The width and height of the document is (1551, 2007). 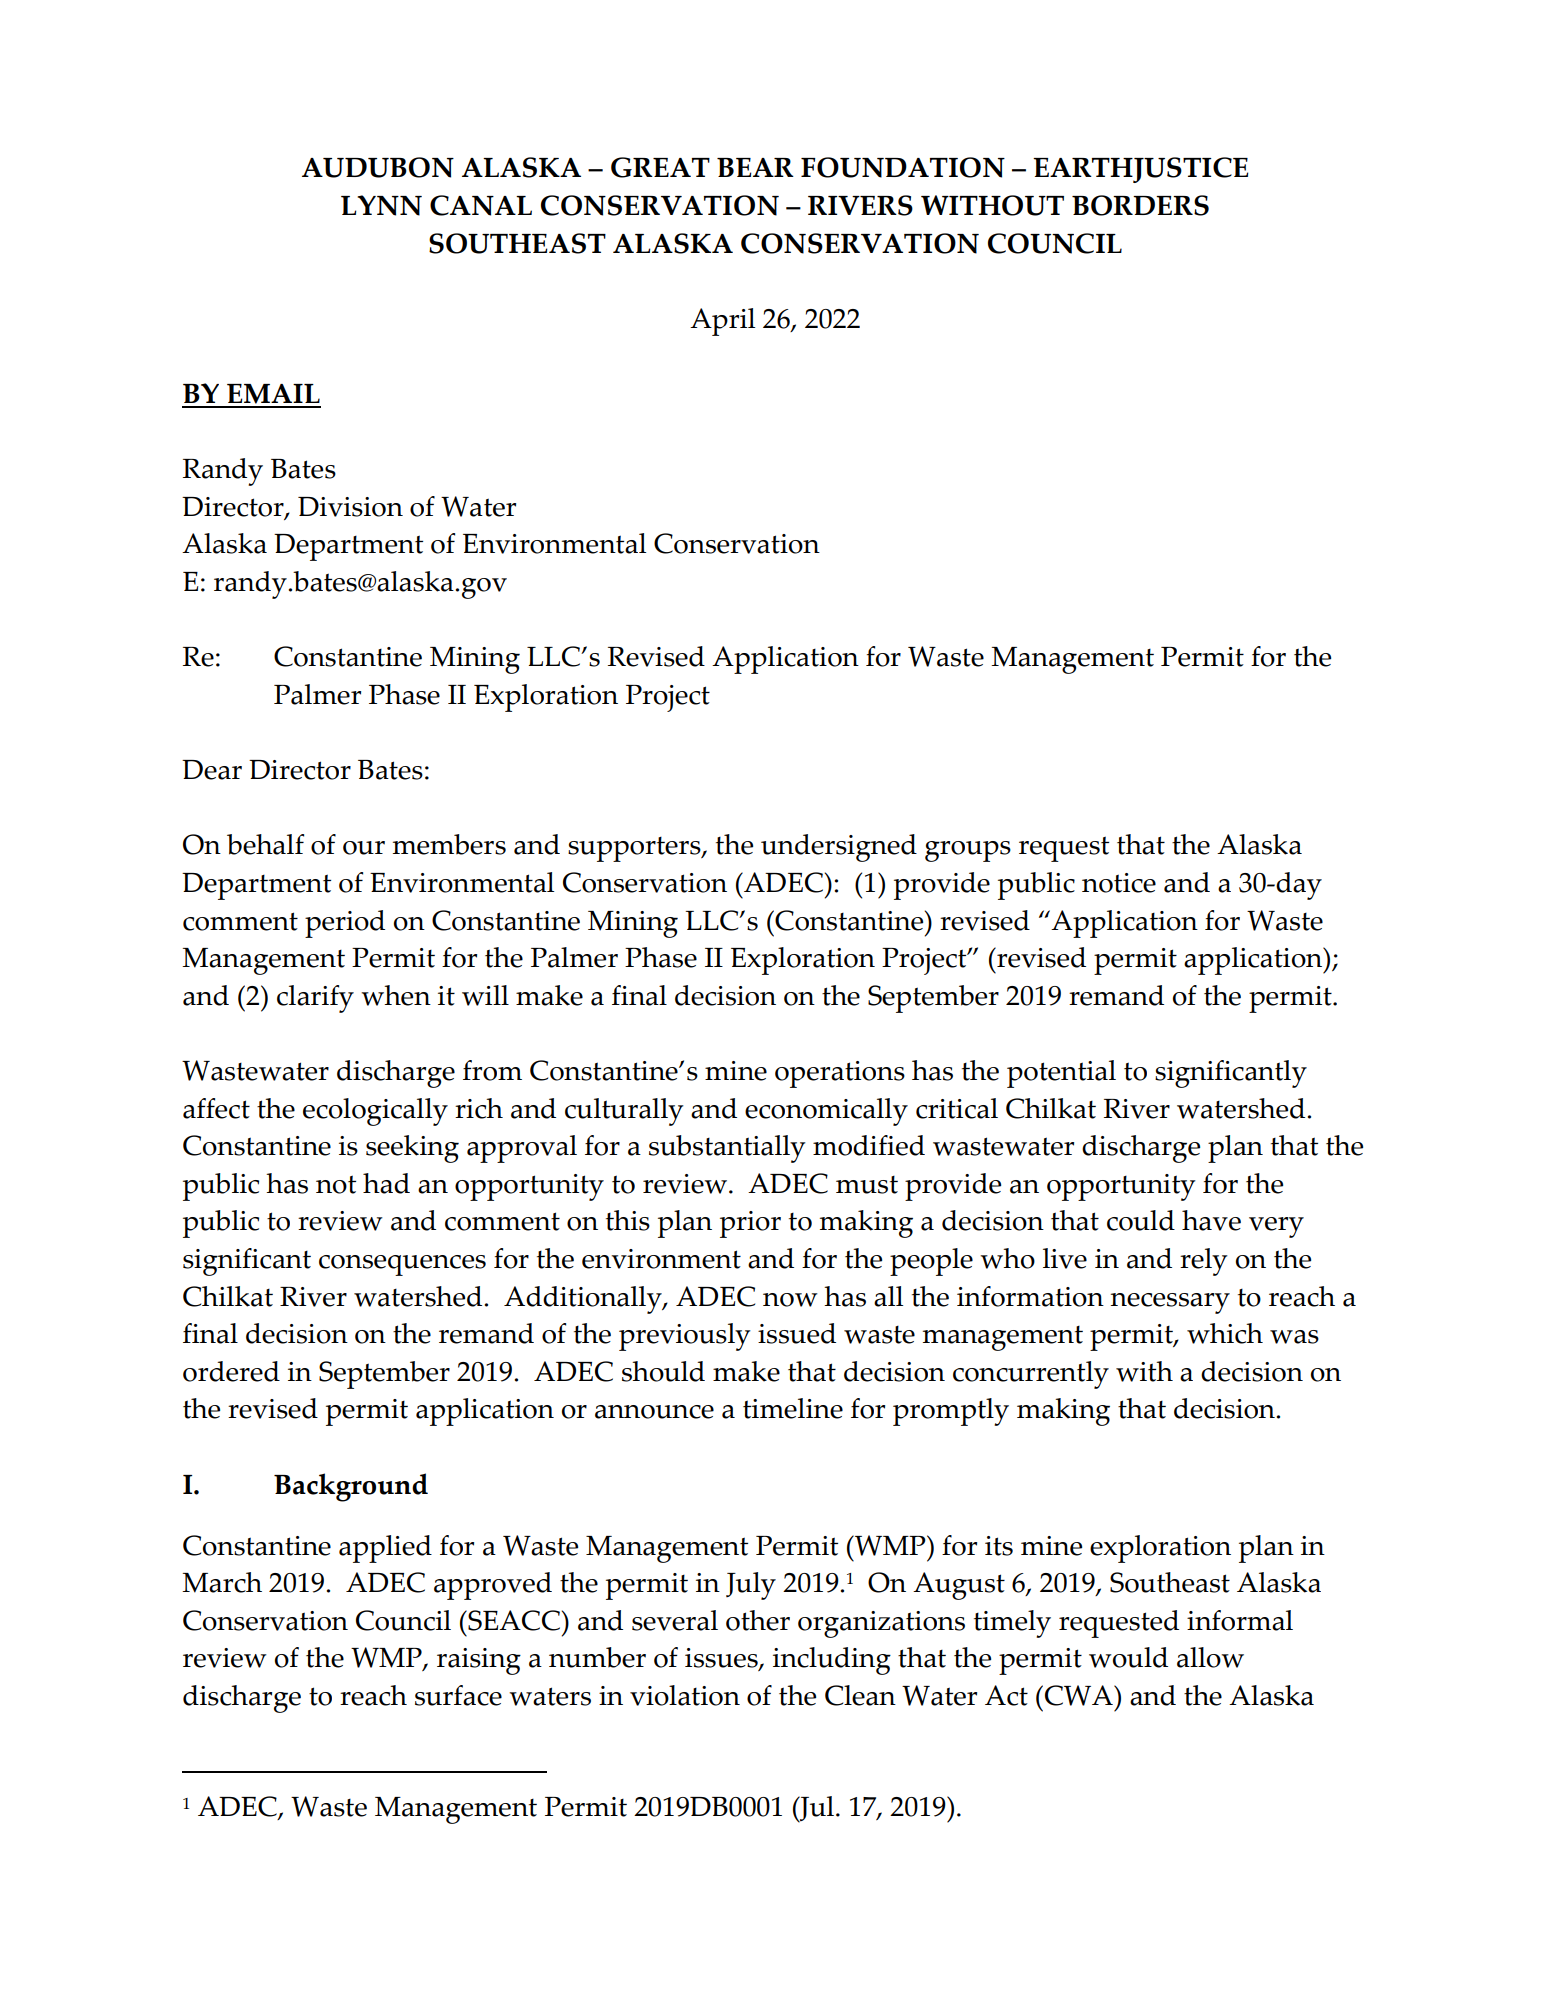 I want to click on BORDERS, so click(x=1140, y=205).
